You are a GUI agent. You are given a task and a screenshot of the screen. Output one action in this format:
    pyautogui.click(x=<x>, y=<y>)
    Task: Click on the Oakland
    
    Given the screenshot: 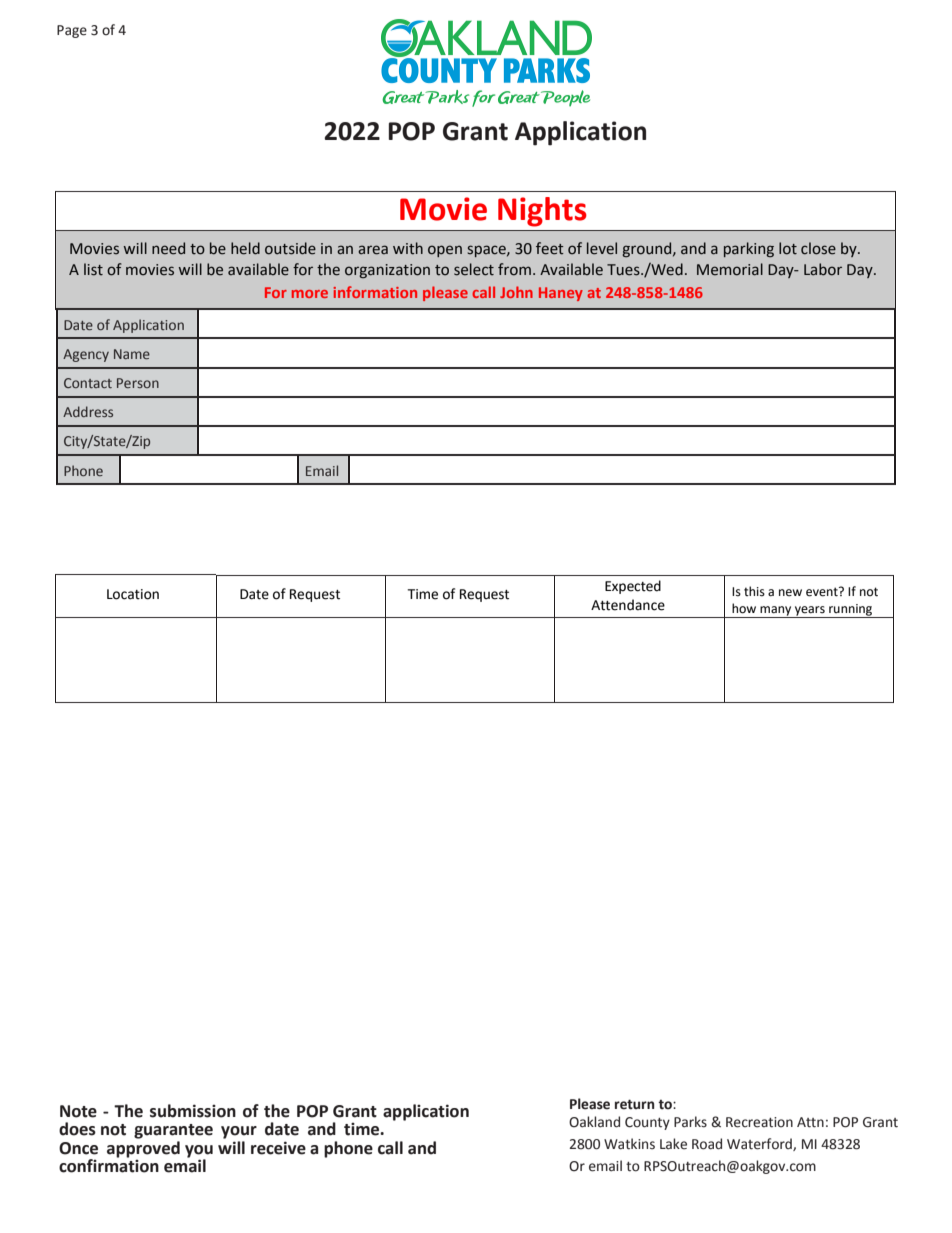 What is the action you would take?
    pyautogui.click(x=594, y=1122)
